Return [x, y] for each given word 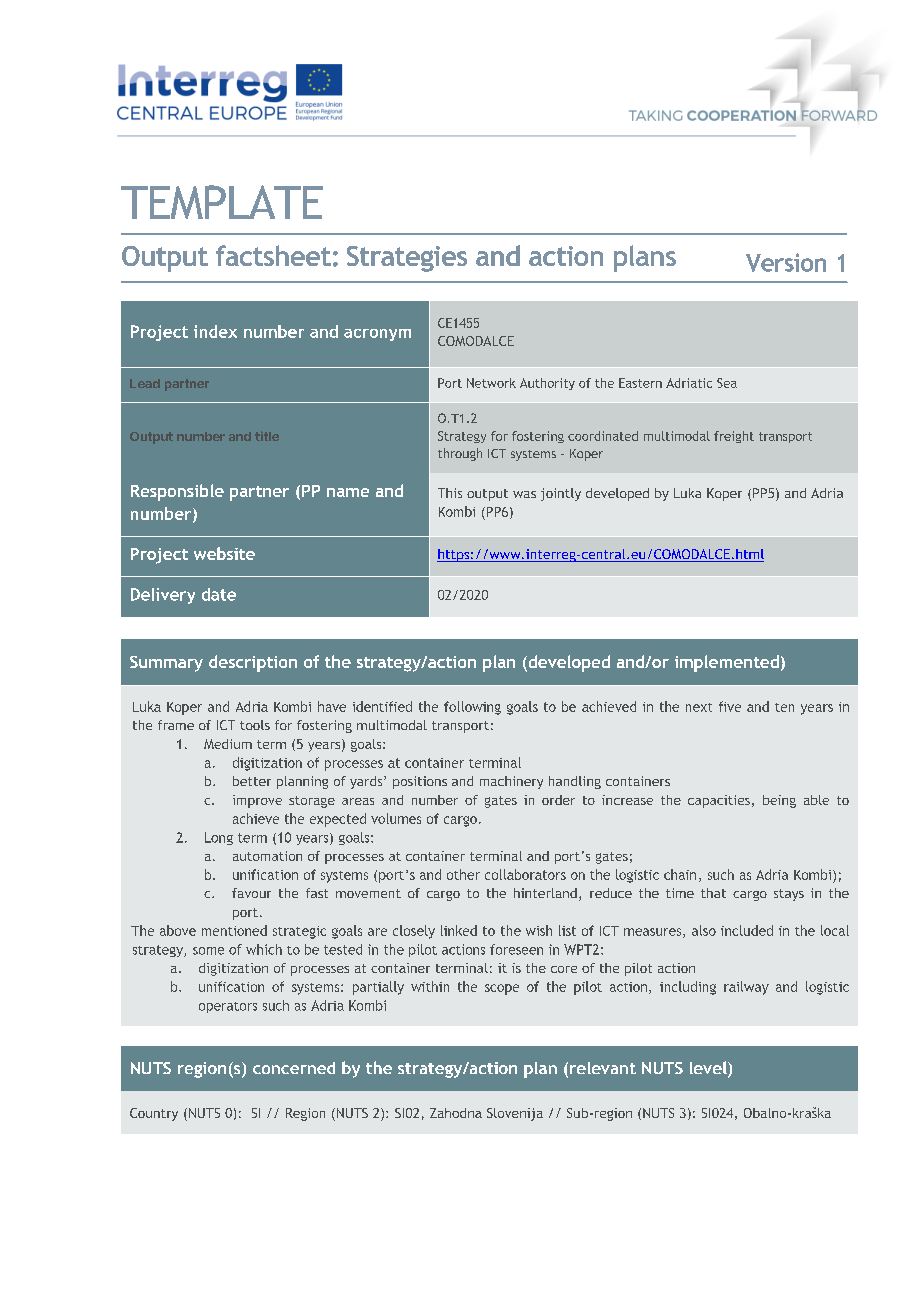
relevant [603, 1068]
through [460, 454]
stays [789, 895]
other [463, 874]
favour [251, 893]
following [472, 708]
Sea [727, 383]
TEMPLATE [222, 202]
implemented [727, 663]
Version [786, 262]
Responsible [177, 492]
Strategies [407, 259]
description [253, 663]
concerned [294, 1068]
